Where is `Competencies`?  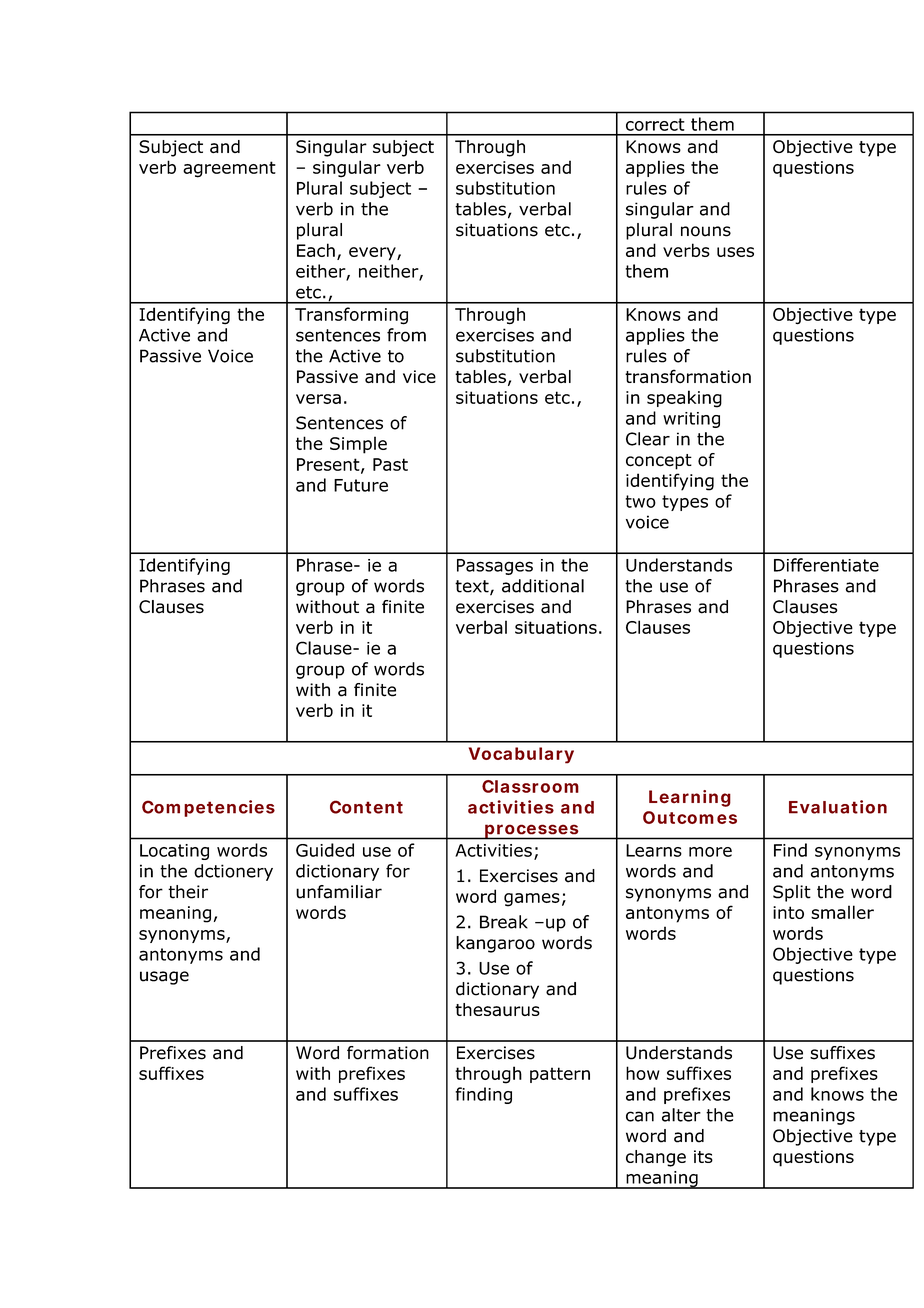 Competencies is located at coordinates (208, 808).
